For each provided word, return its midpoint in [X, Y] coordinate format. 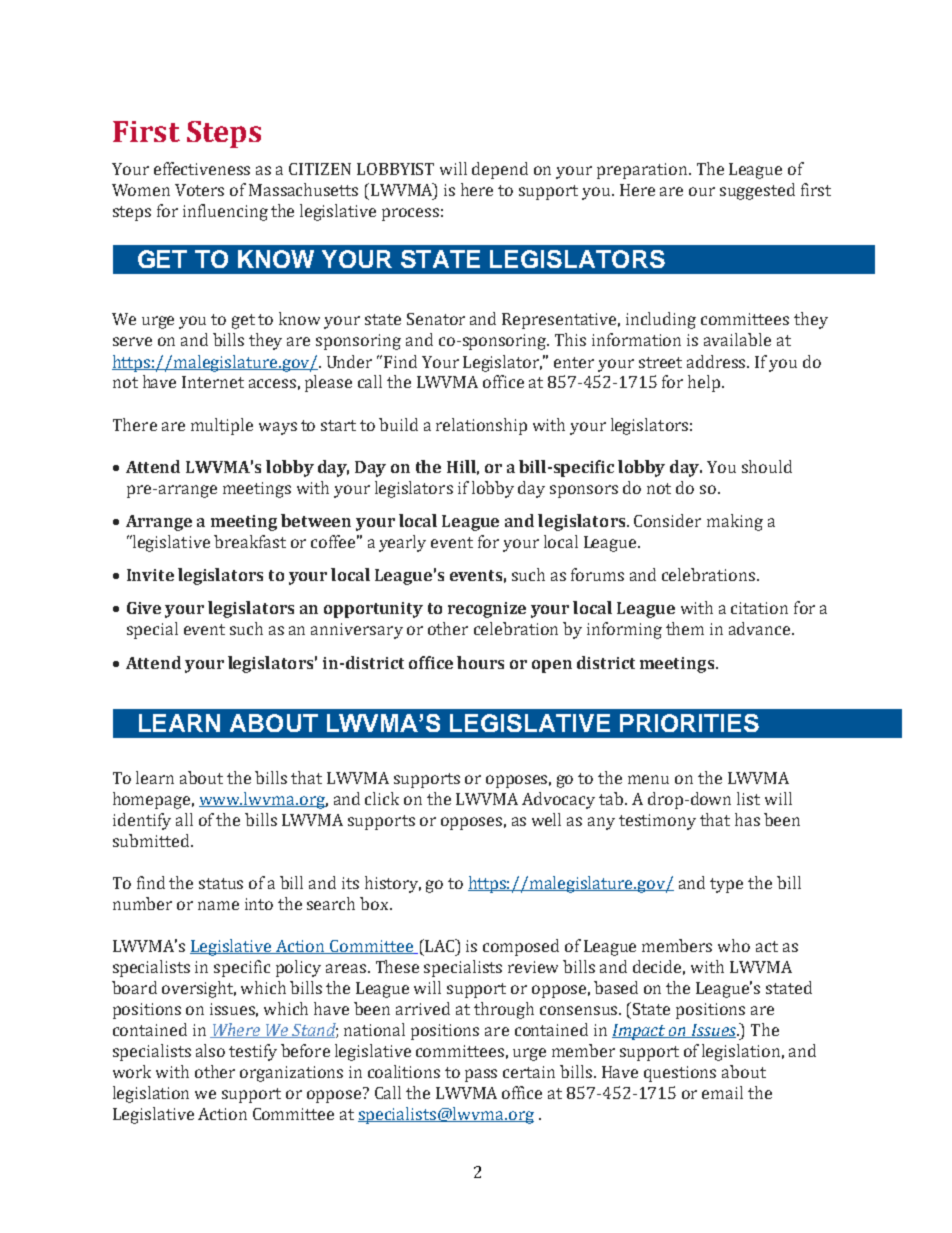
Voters [199, 190]
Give [144, 608]
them [685, 628]
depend [500, 170]
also [210, 1050]
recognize [487, 610]
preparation [643, 171]
